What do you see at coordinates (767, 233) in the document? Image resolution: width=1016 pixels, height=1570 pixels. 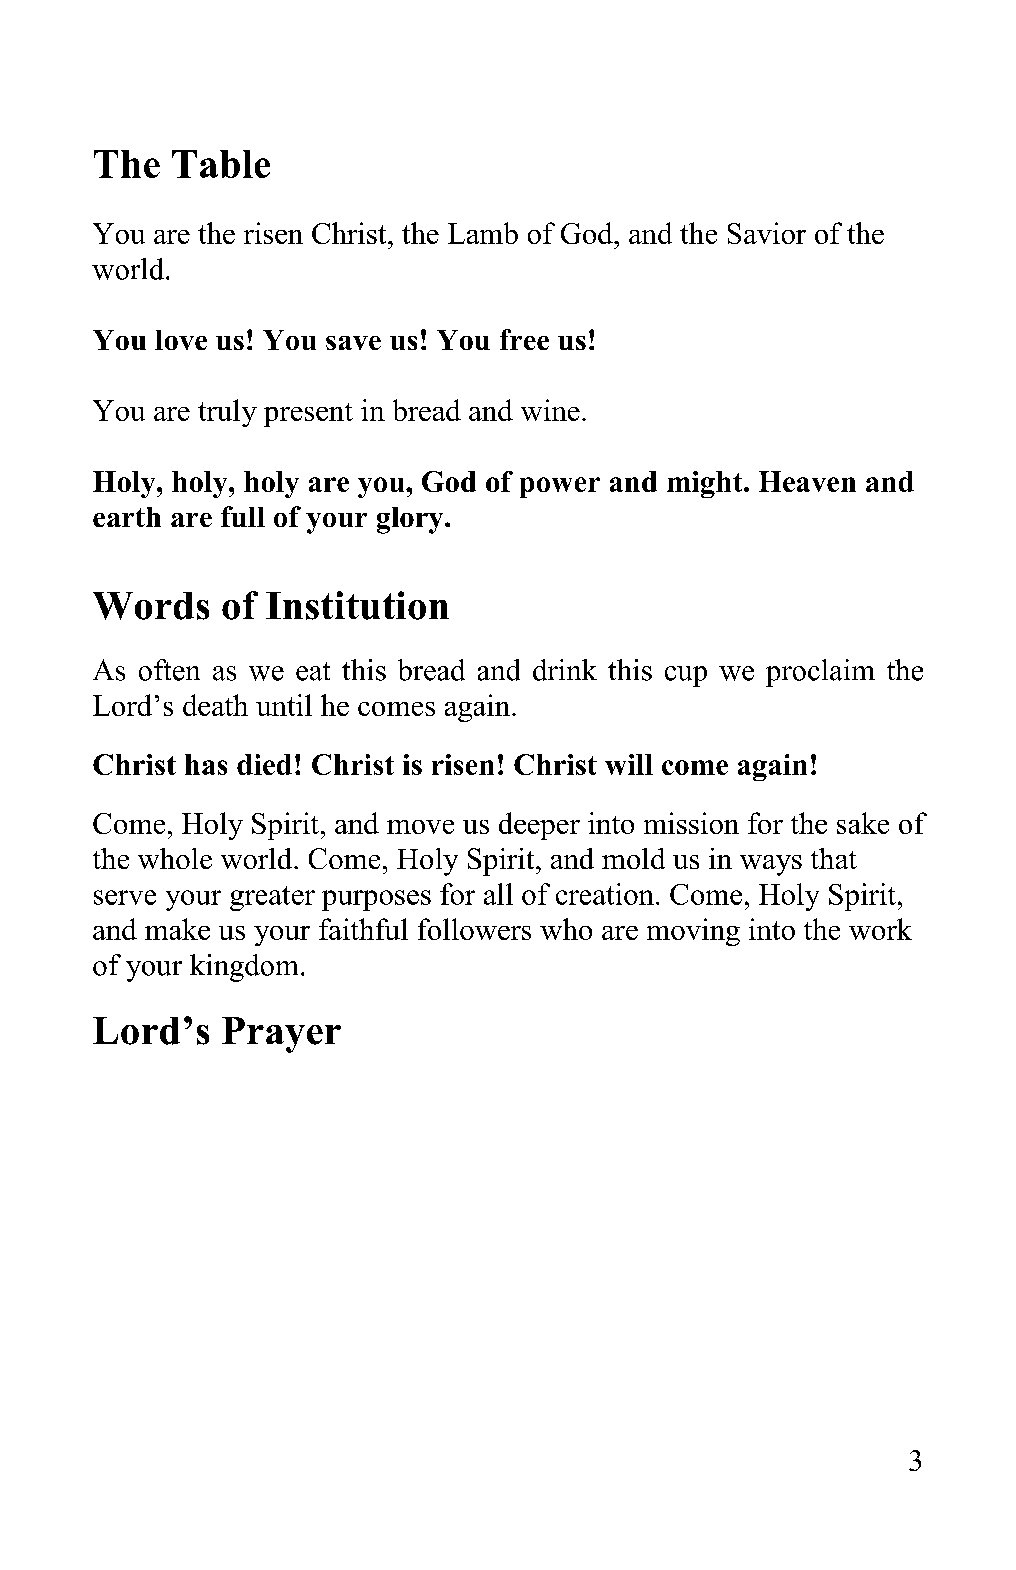 I see `Savior` at bounding box center [767, 233].
